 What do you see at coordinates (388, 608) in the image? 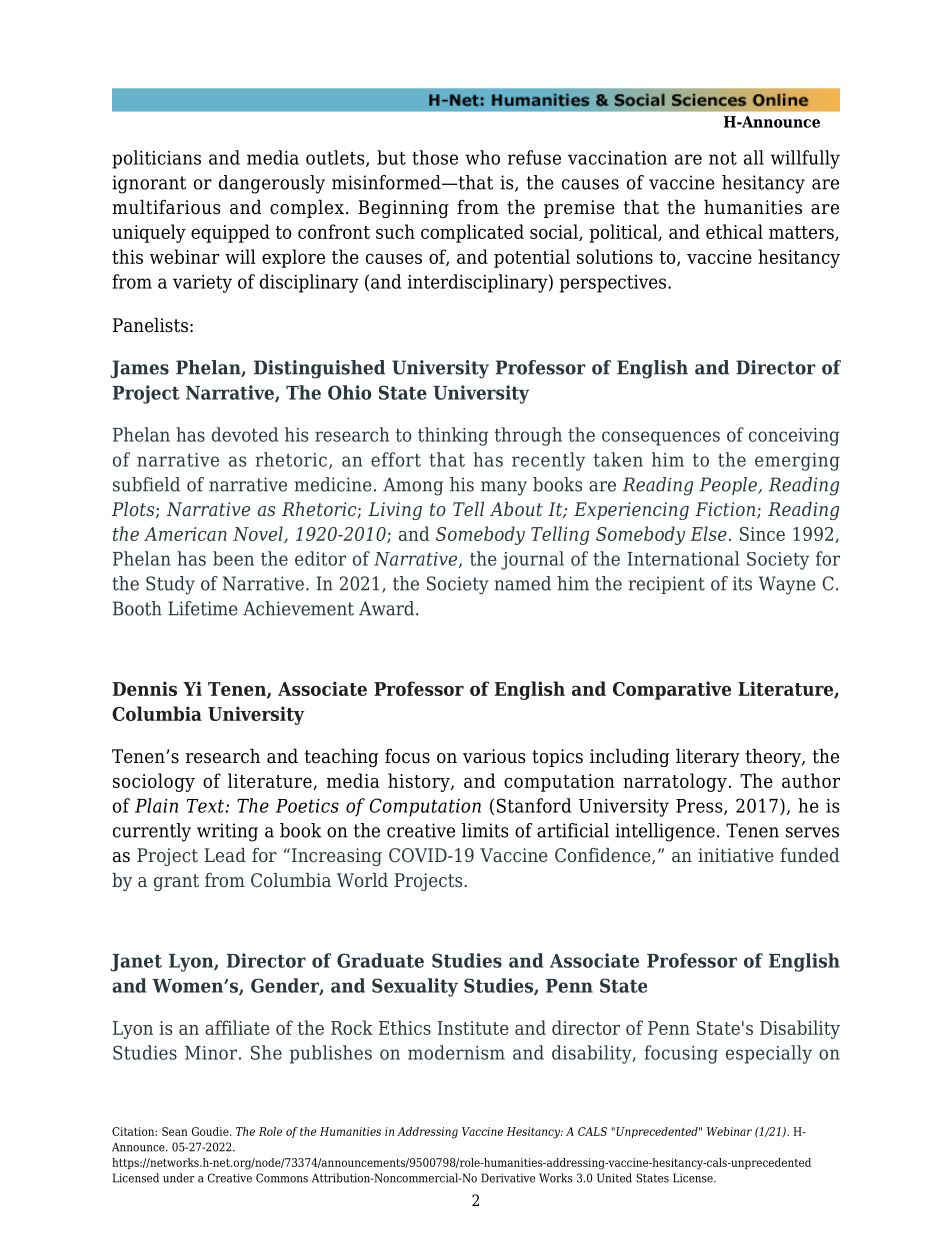
I see `Award` at bounding box center [388, 608].
